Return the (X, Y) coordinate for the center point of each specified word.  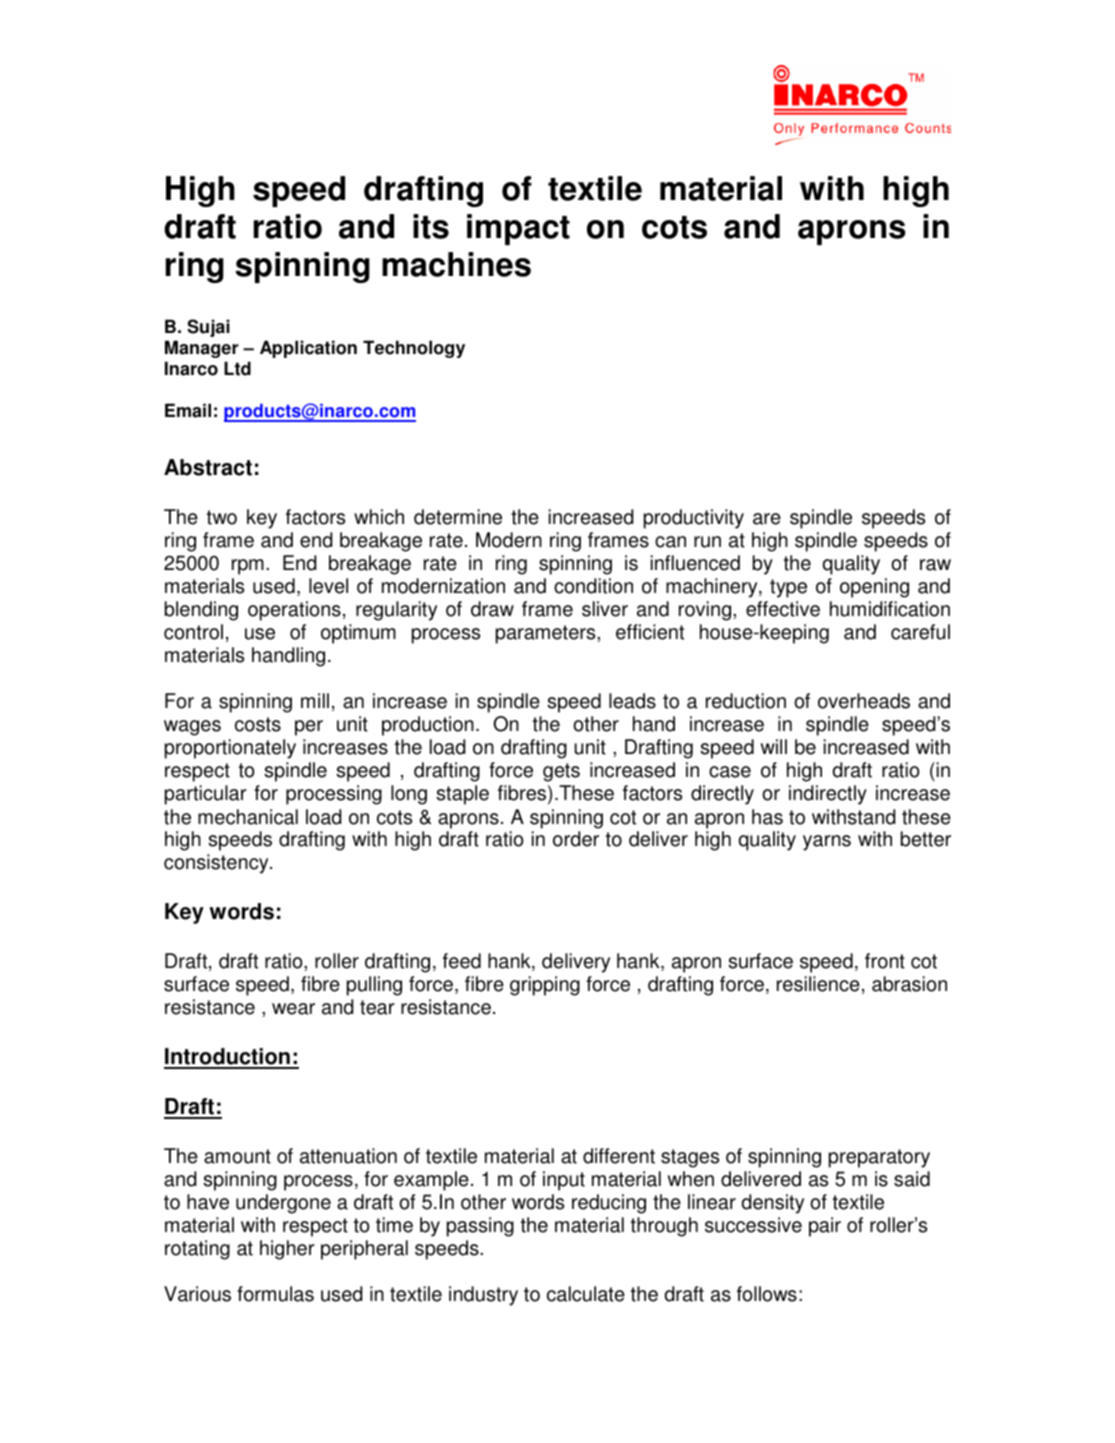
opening (874, 588)
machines (456, 264)
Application (308, 349)
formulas (275, 1294)
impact (518, 229)
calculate (586, 1294)
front (885, 961)
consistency (217, 864)
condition (593, 586)
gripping (545, 986)
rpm (248, 567)
